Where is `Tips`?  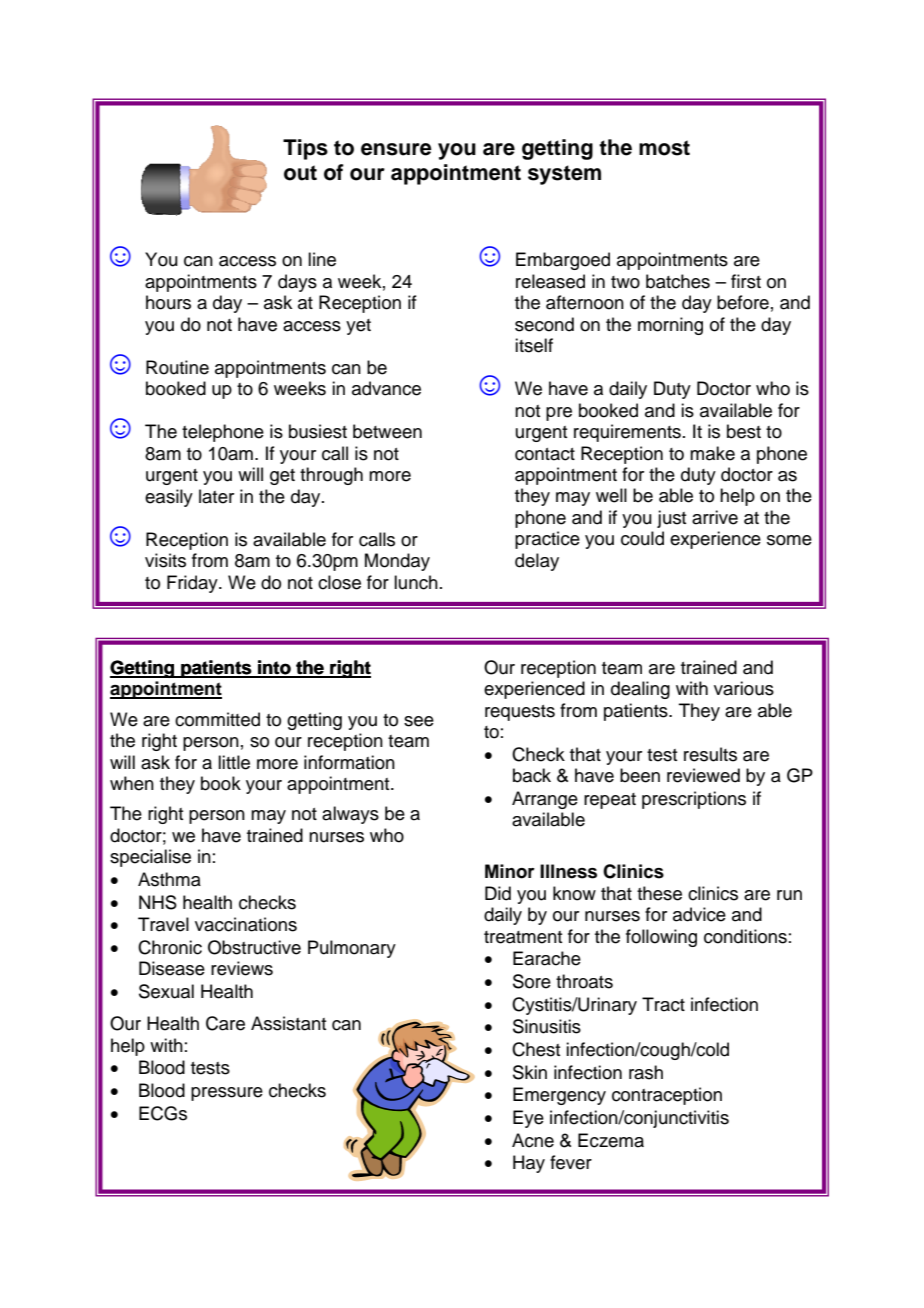
Tips is located at coordinates (305, 149).
